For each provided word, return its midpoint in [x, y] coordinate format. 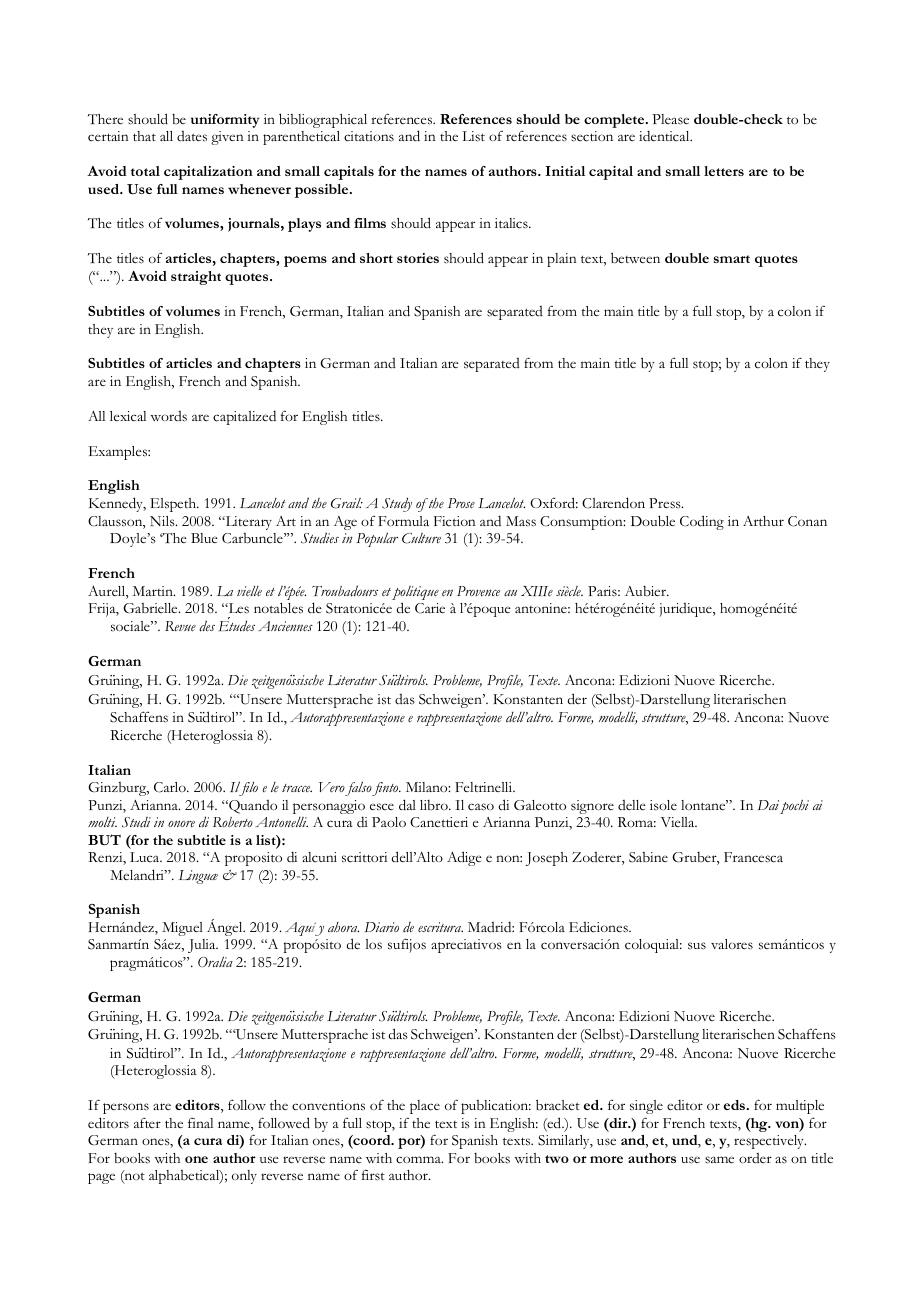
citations [369, 136]
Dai [768, 805]
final [200, 1123]
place [425, 1107]
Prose [461, 503]
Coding [702, 522]
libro [435, 805]
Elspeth [174, 505]
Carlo [171, 787]
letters [724, 171]
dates [192, 136]
